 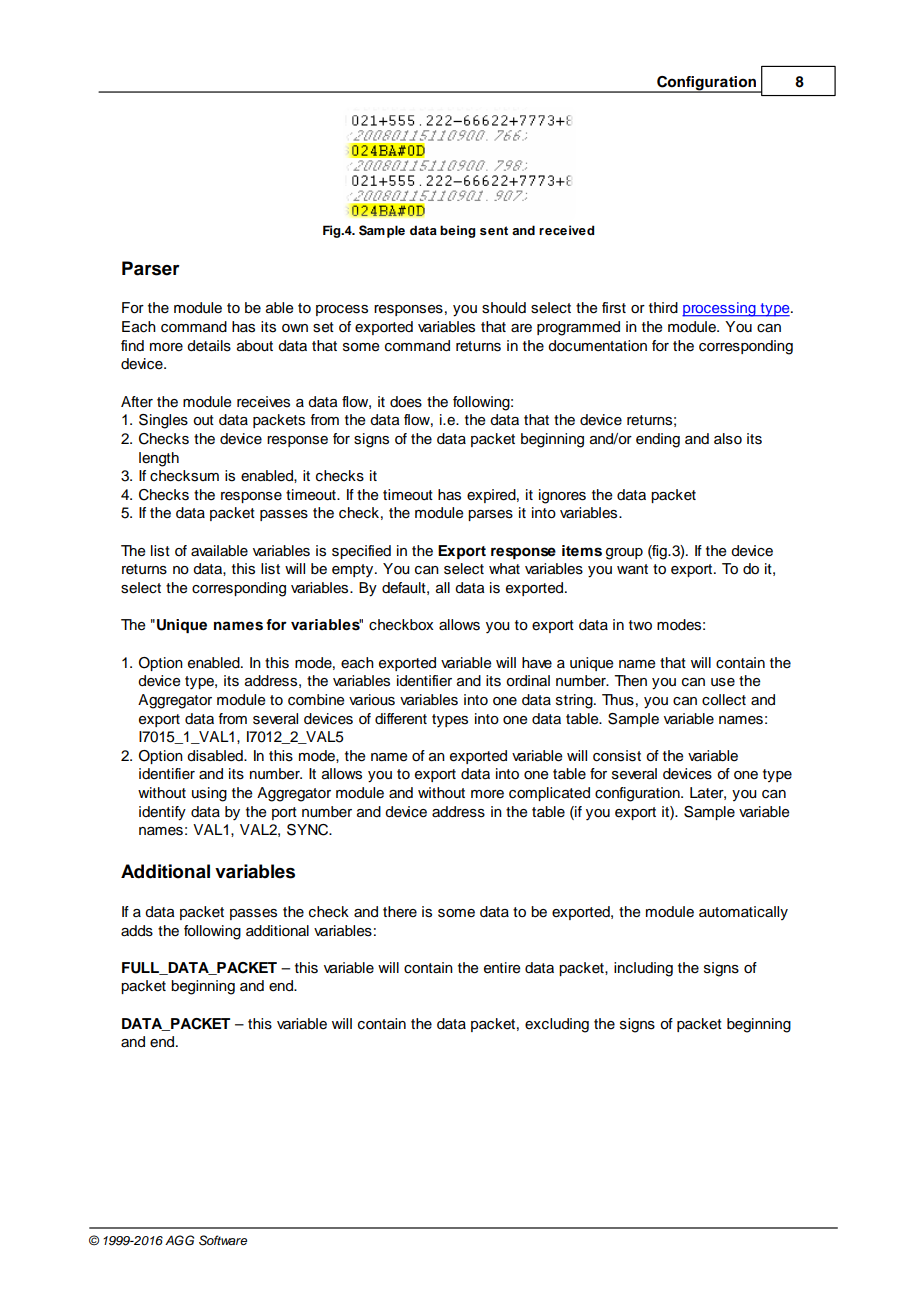 I want to click on consist, so click(x=617, y=756).
